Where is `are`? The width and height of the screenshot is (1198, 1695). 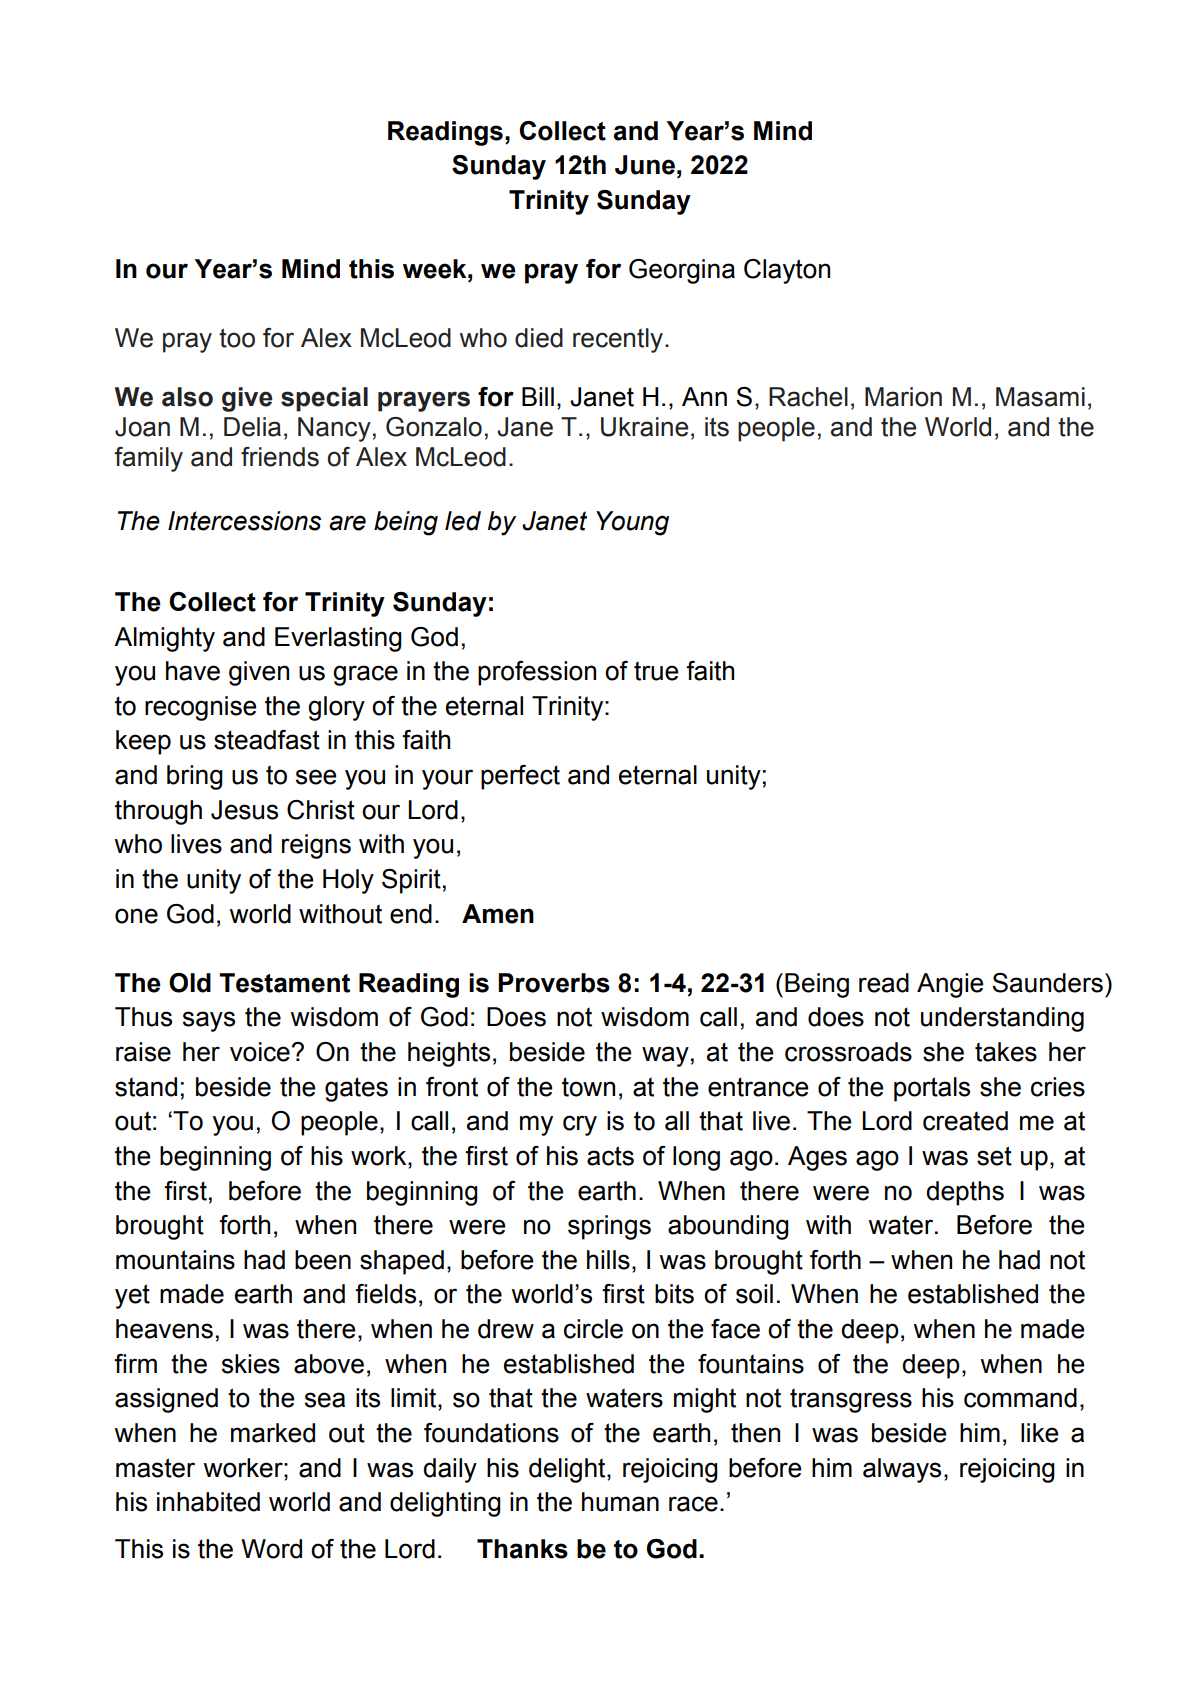 are is located at coordinates (347, 523).
